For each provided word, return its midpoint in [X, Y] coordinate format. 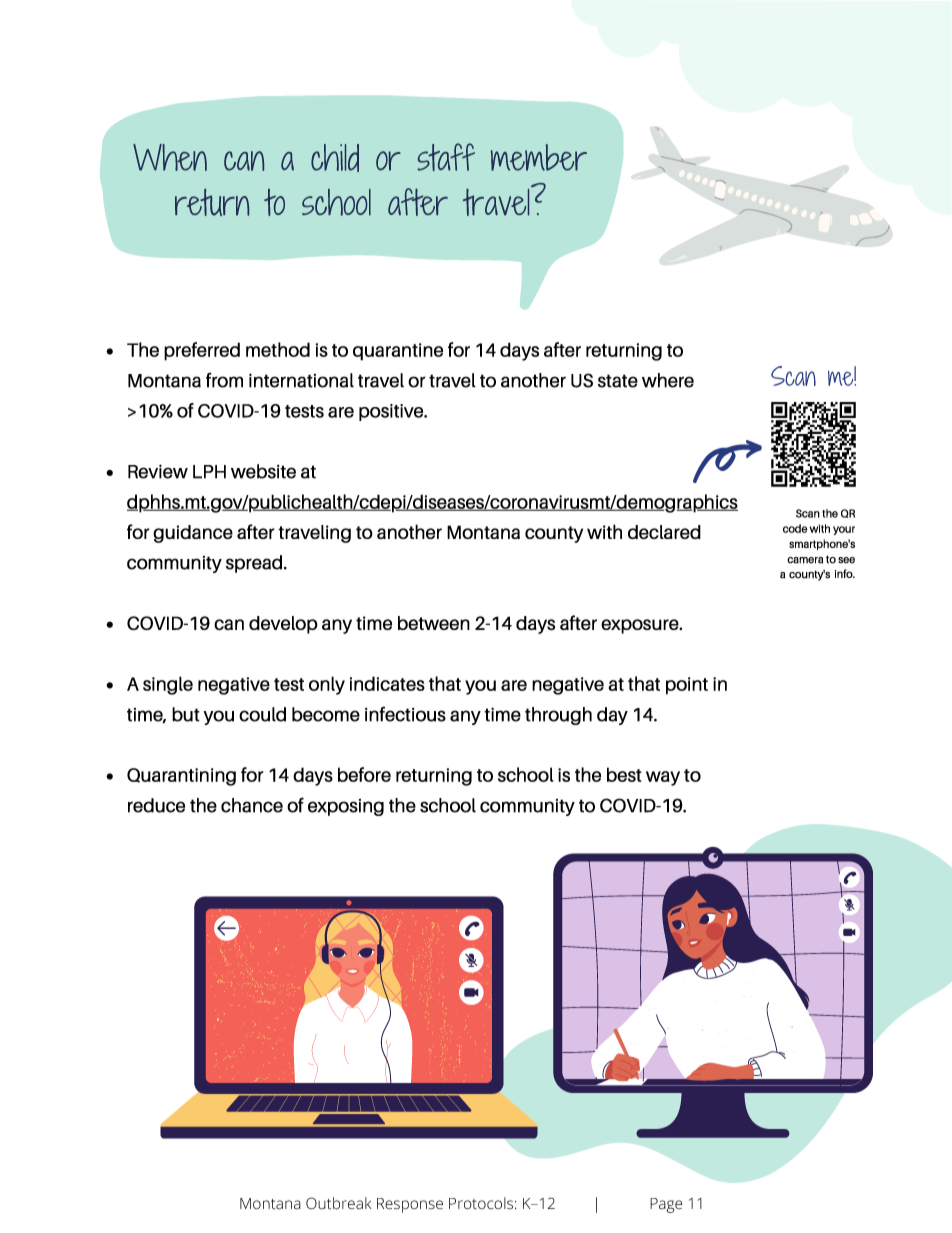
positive [392, 412]
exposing [346, 807]
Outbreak [338, 1203]
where [668, 380]
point [687, 686]
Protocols [481, 1203]
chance [252, 805]
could [262, 714]
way [663, 778]
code [795, 528]
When [170, 157]
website [263, 471]
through [558, 716]
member [539, 157]
